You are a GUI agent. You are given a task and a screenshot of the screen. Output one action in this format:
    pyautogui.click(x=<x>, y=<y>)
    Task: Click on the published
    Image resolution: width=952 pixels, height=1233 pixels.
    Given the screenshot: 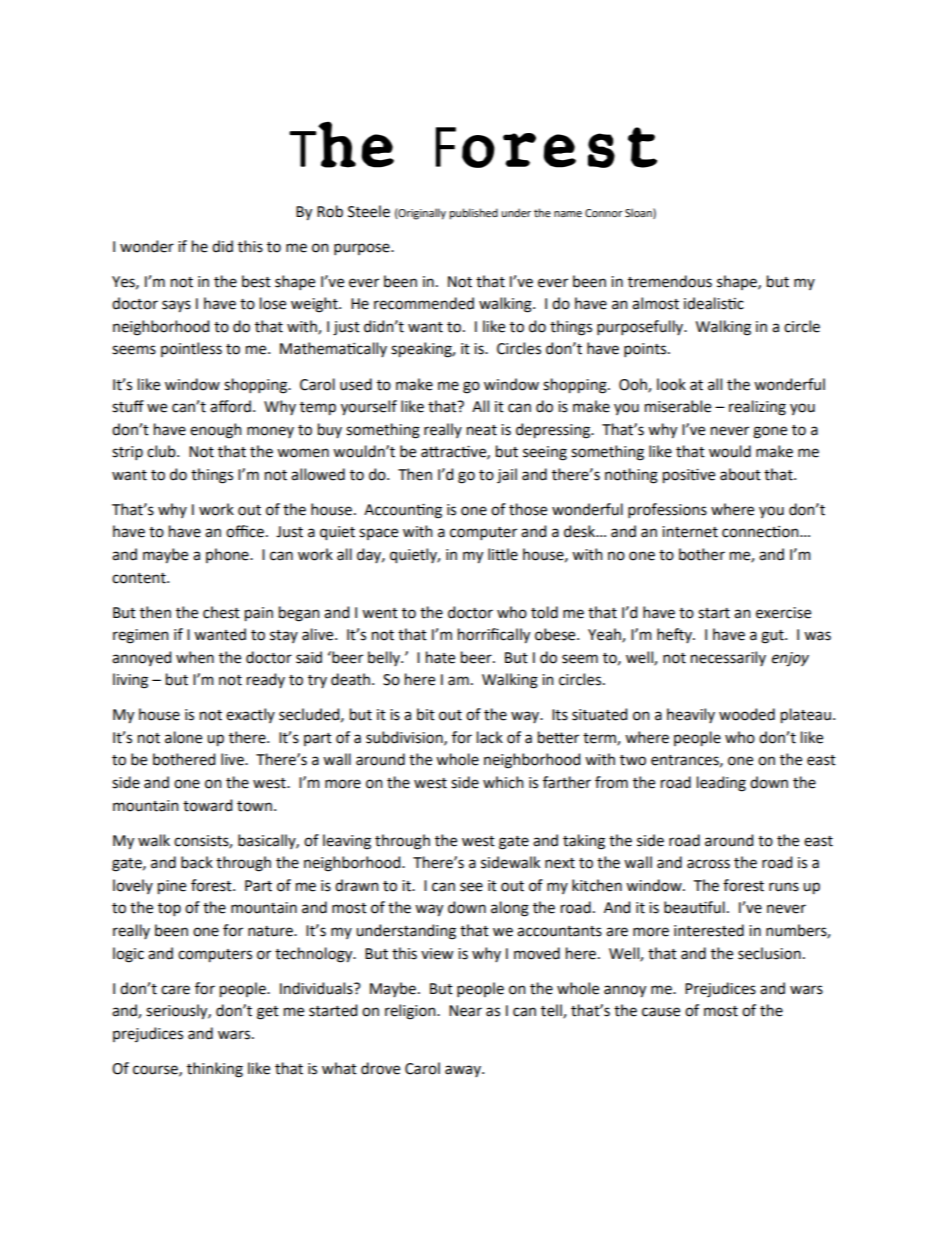 What is the action you would take?
    pyautogui.click(x=473, y=214)
